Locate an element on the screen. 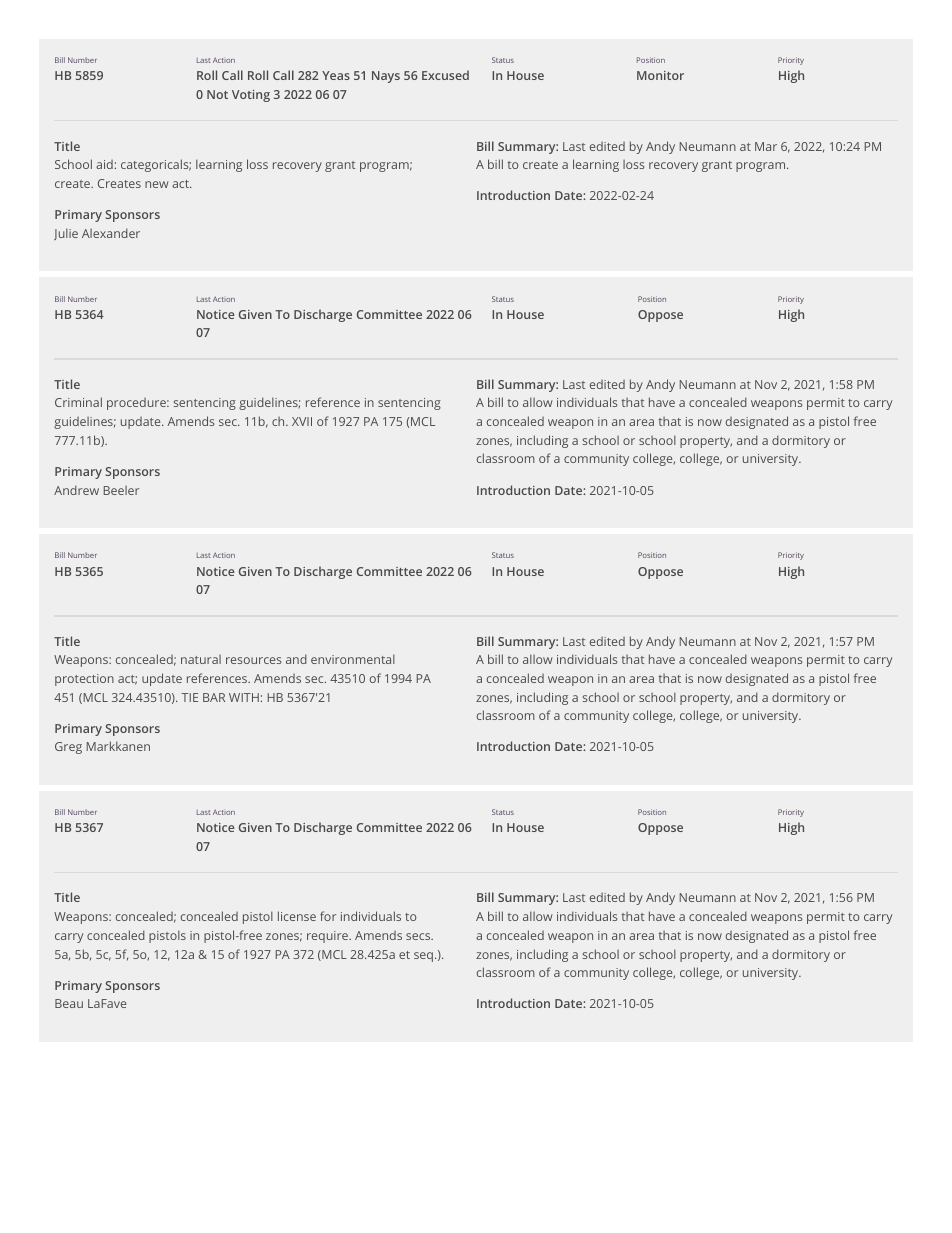 This screenshot has width=952, height=1233. require is located at coordinates (328, 937).
